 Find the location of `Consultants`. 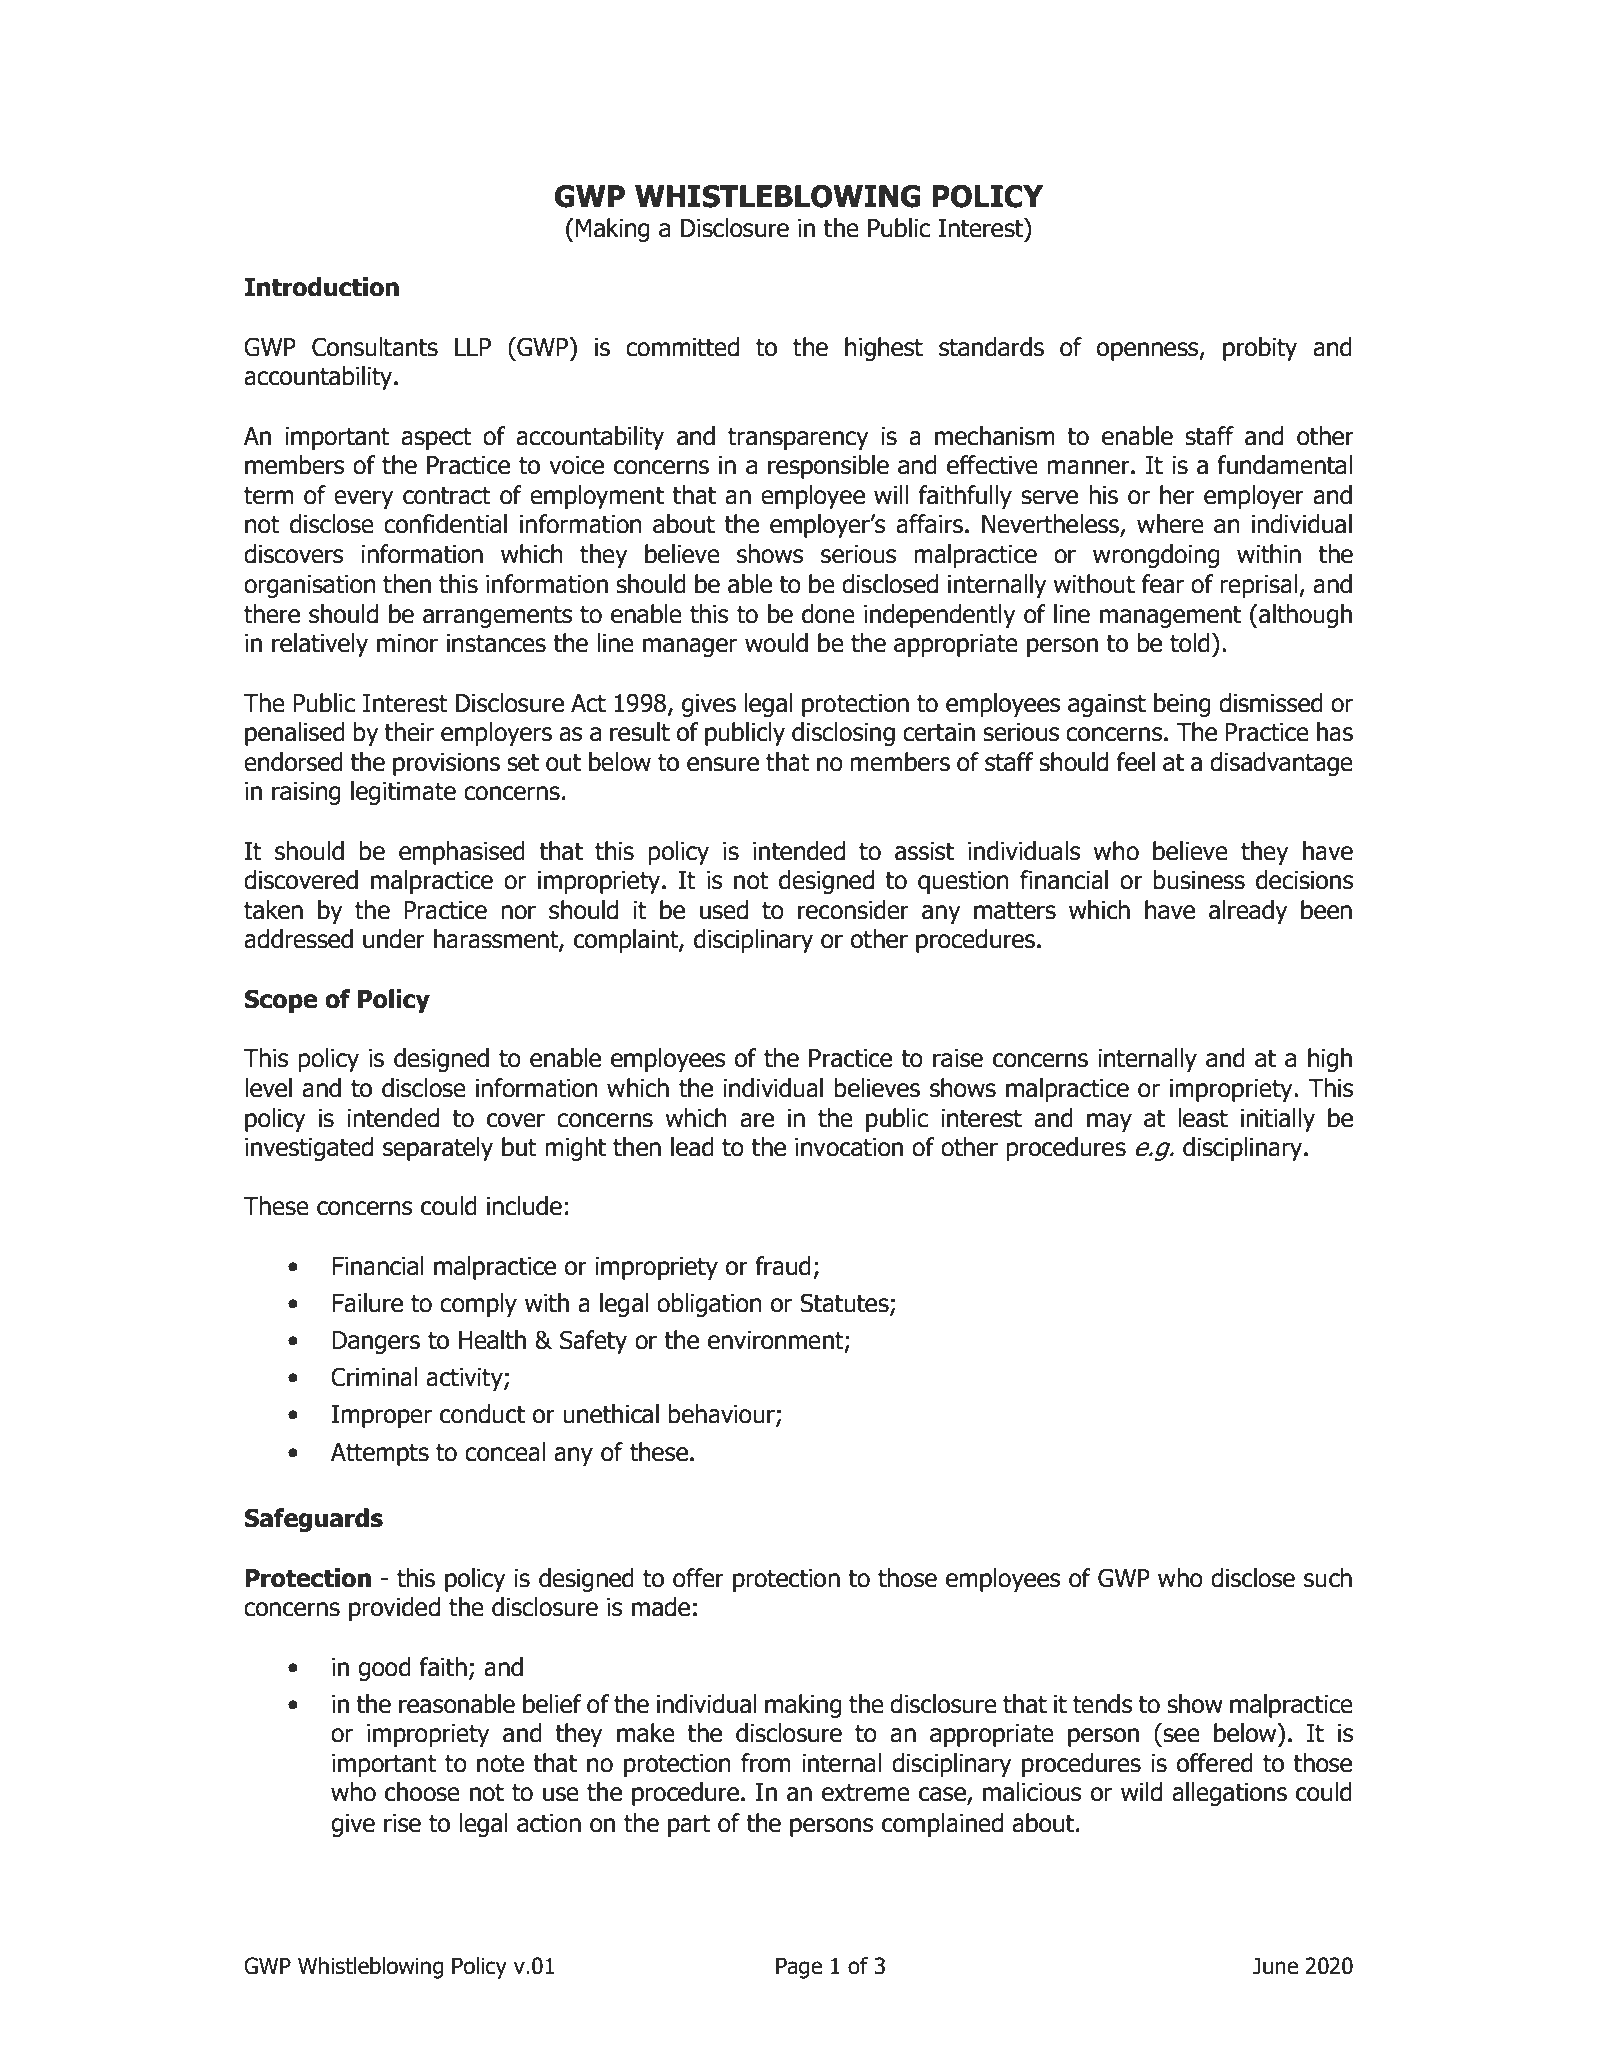

Consultants is located at coordinates (375, 347).
